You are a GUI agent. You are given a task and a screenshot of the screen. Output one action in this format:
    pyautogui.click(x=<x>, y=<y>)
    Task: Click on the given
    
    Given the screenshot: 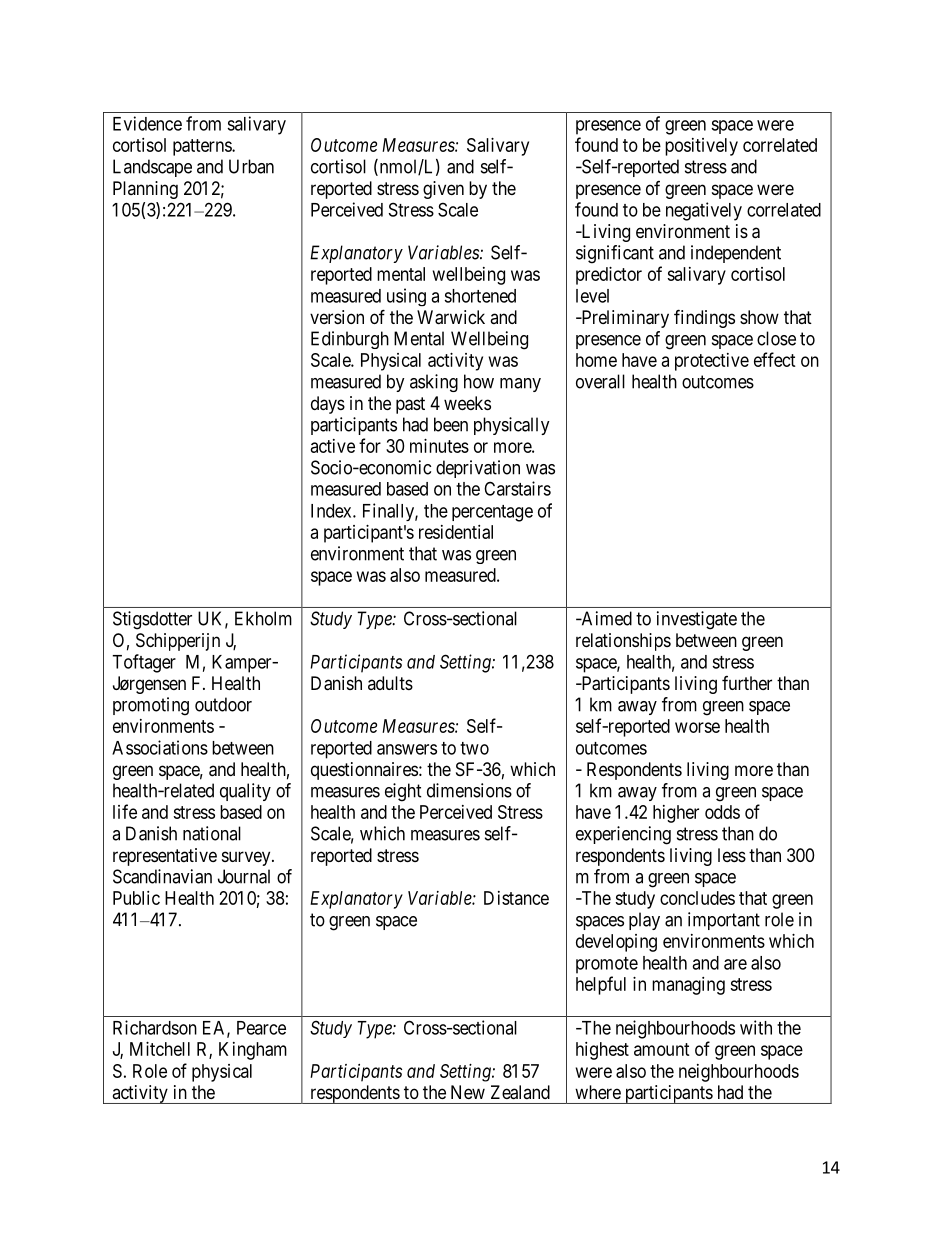 What is the action you would take?
    pyautogui.click(x=443, y=190)
